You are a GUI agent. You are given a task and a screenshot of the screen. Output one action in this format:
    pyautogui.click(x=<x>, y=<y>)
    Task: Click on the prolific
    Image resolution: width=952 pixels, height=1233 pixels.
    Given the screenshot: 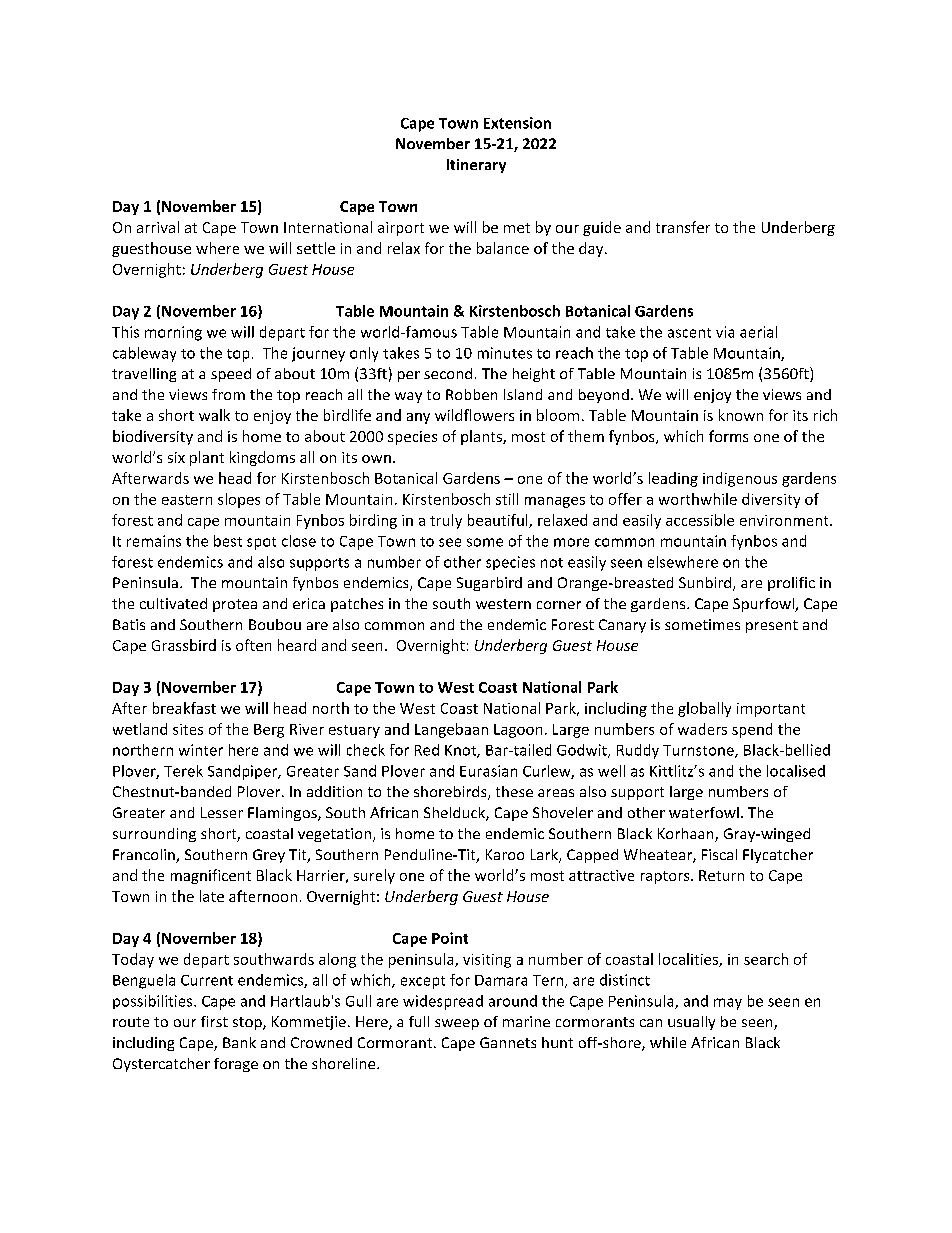 What is the action you would take?
    pyautogui.click(x=791, y=584)
